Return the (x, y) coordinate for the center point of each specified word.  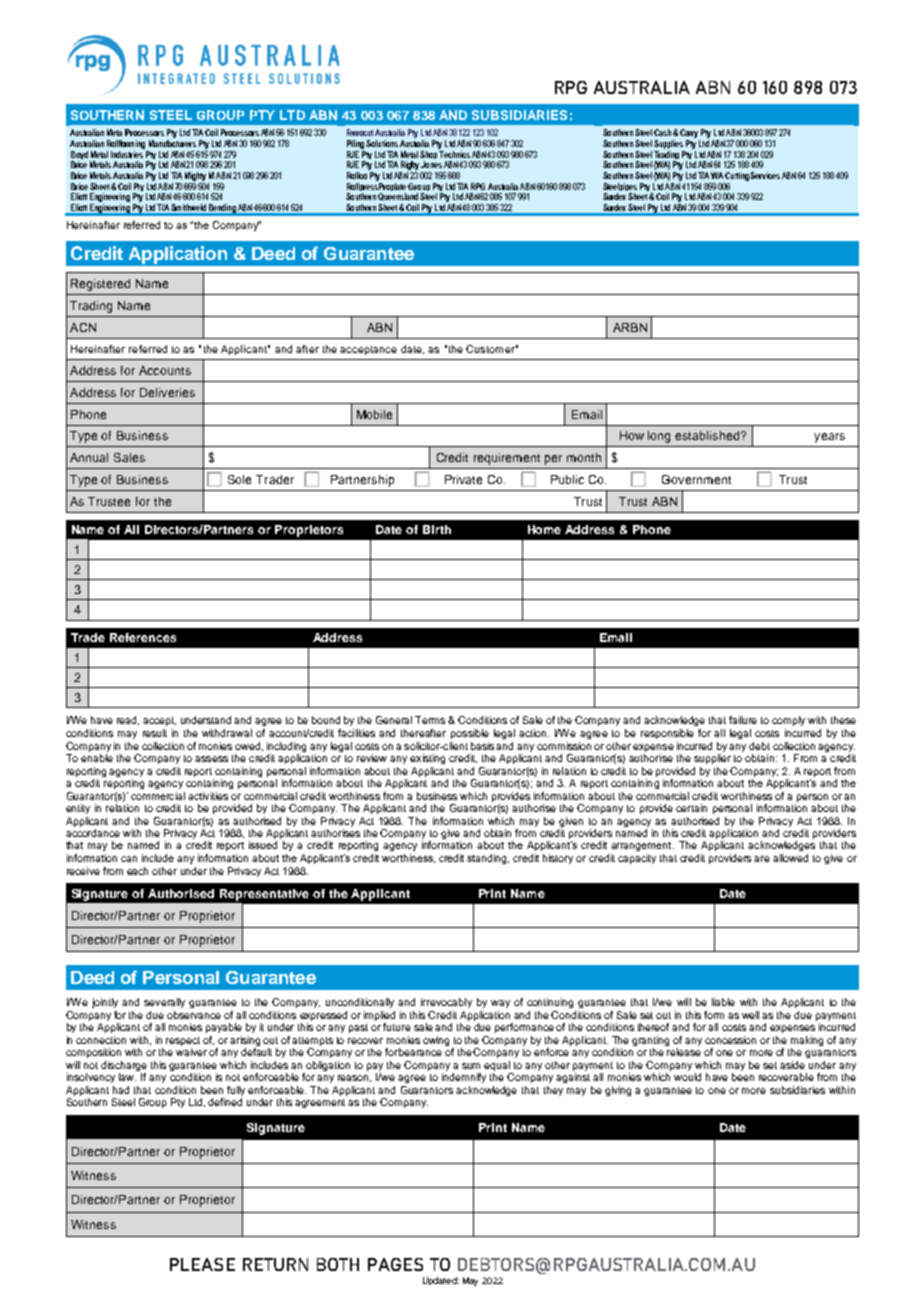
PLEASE (202, 1264)
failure (743, 720)
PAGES (395, 1264)
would (687, 1077)
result (155, 733)
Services (765, 175)
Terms (430, 720)
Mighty (195, 176)
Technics (454, 153)
